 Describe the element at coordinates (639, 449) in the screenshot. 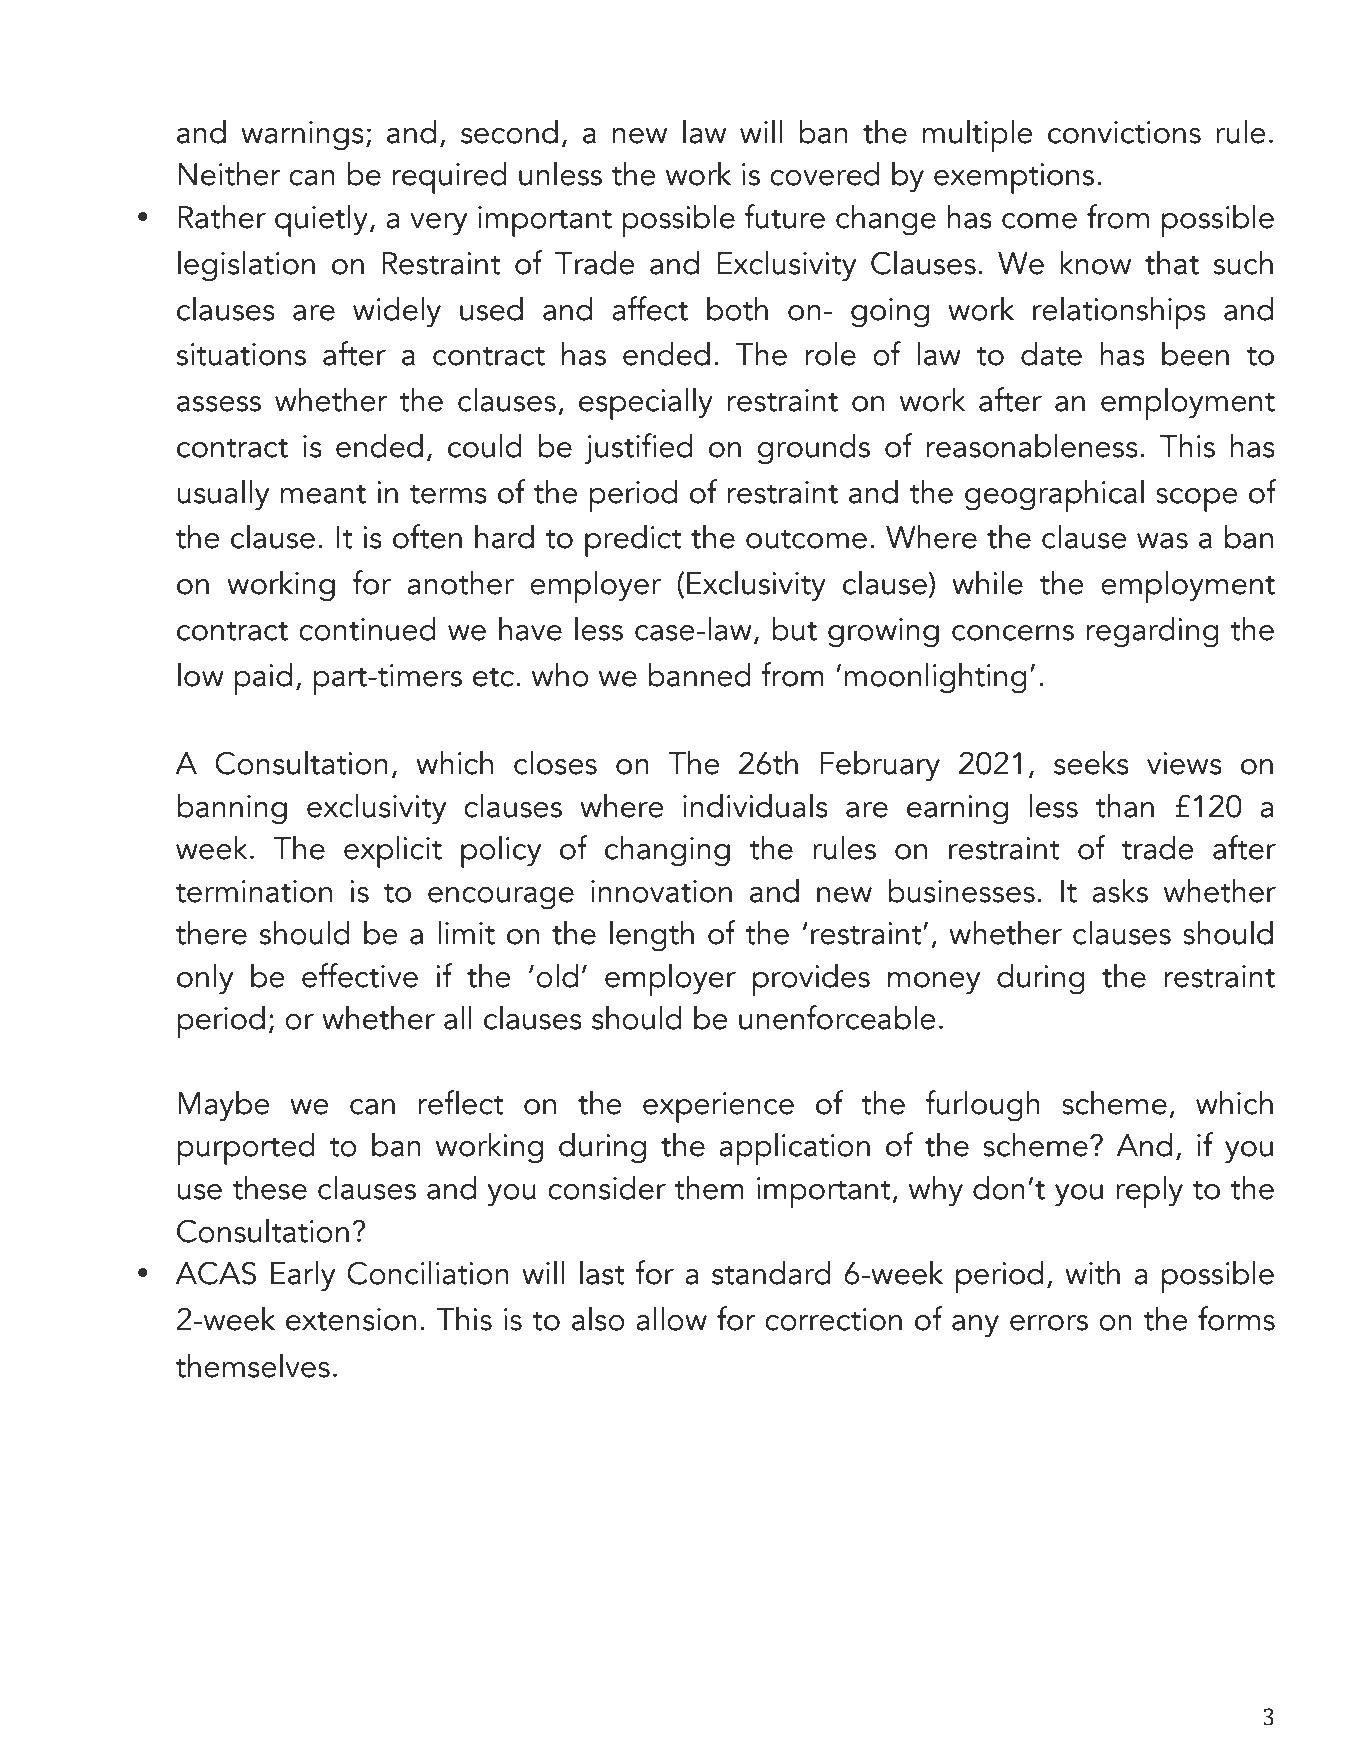

I see `justified` at that location.
